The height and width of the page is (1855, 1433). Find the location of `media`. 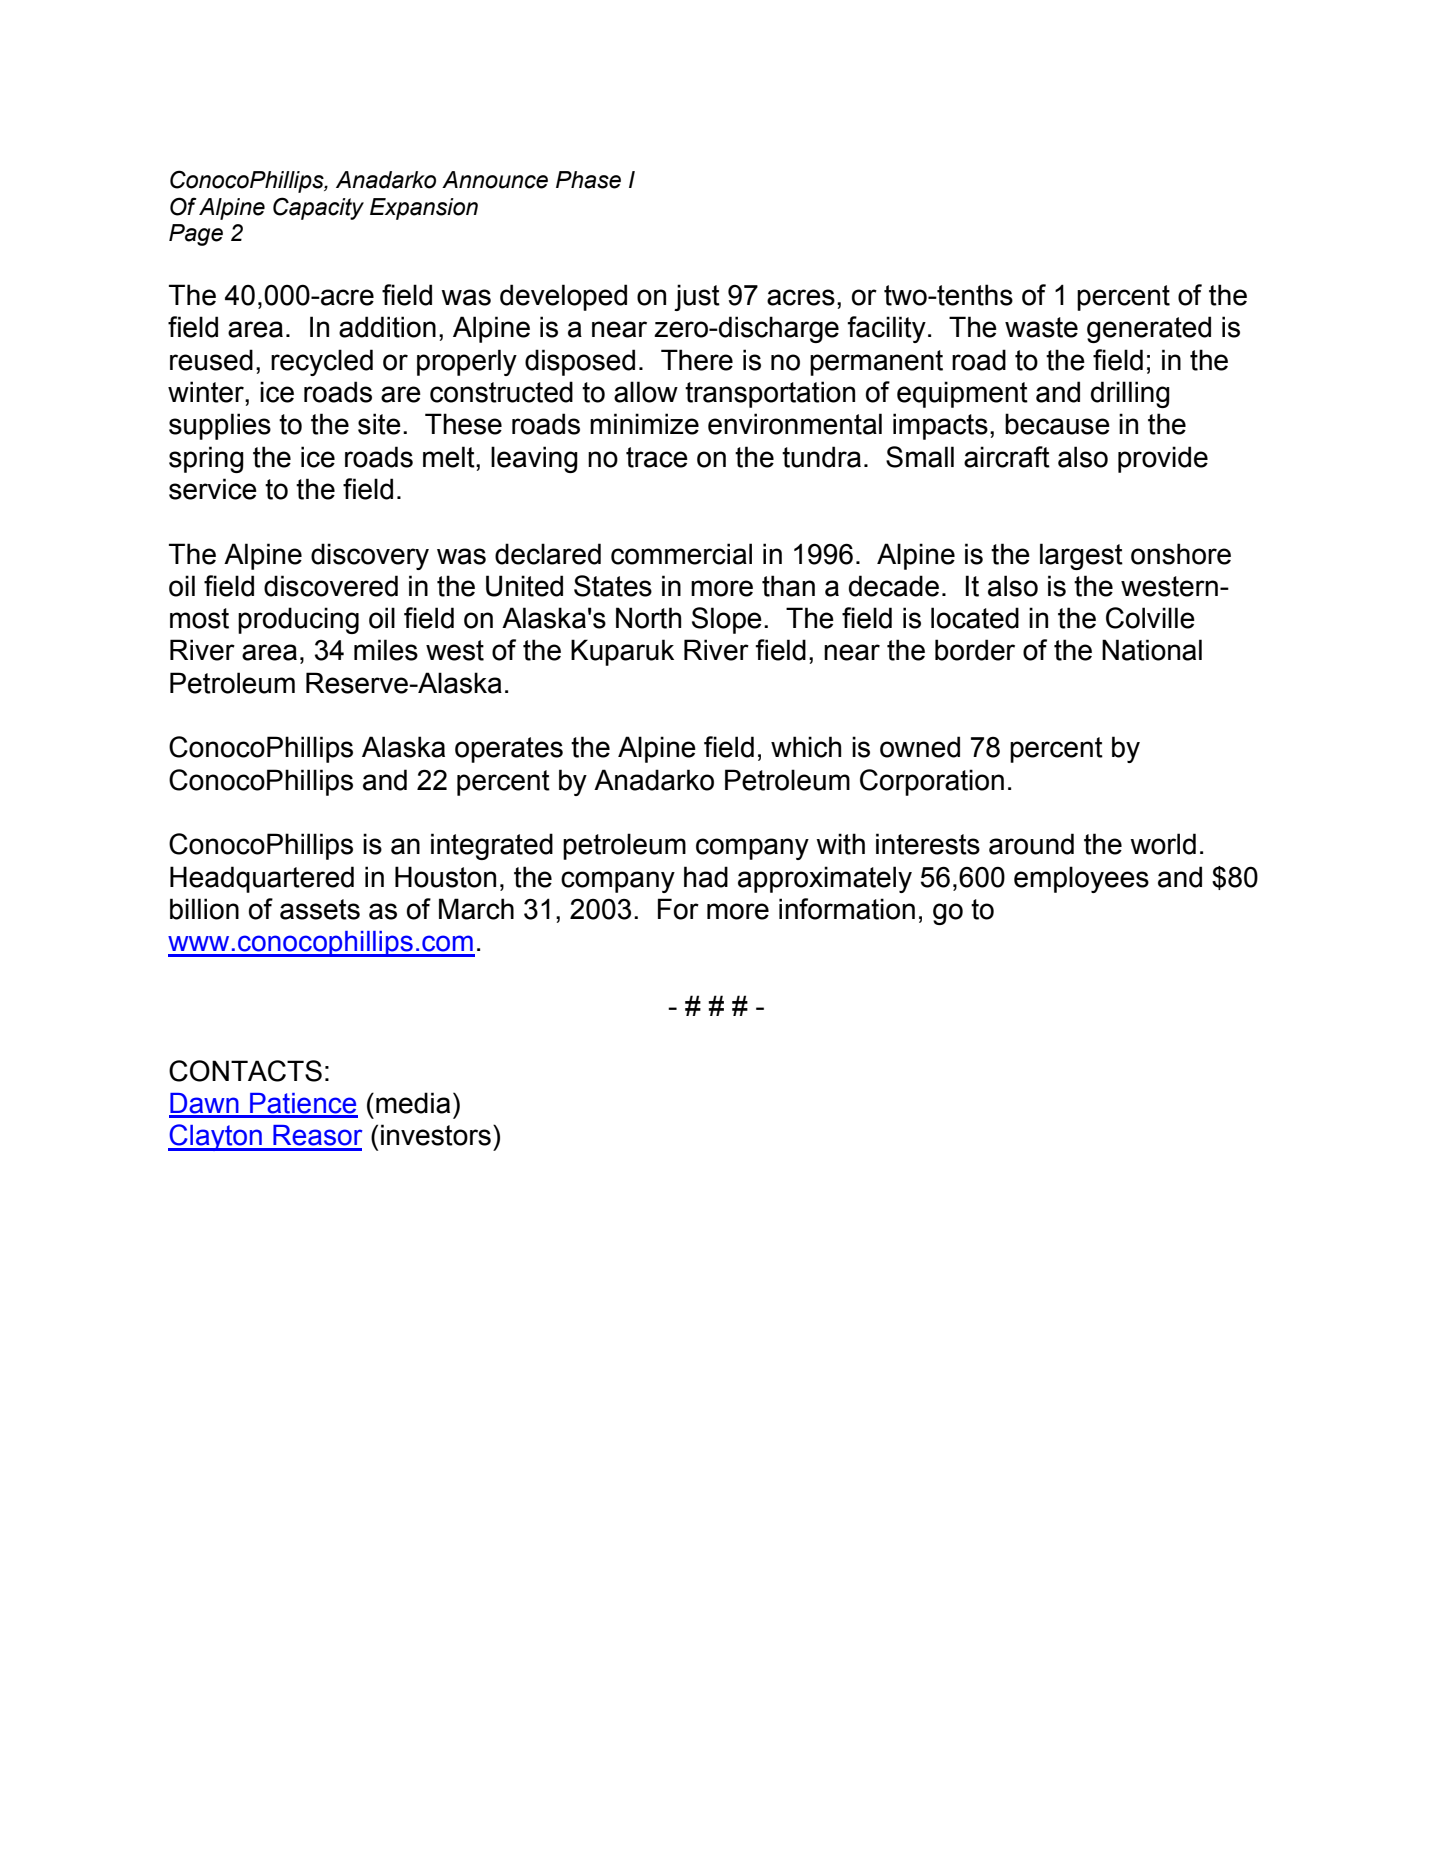

media is located at coordinates (413, 1103).
